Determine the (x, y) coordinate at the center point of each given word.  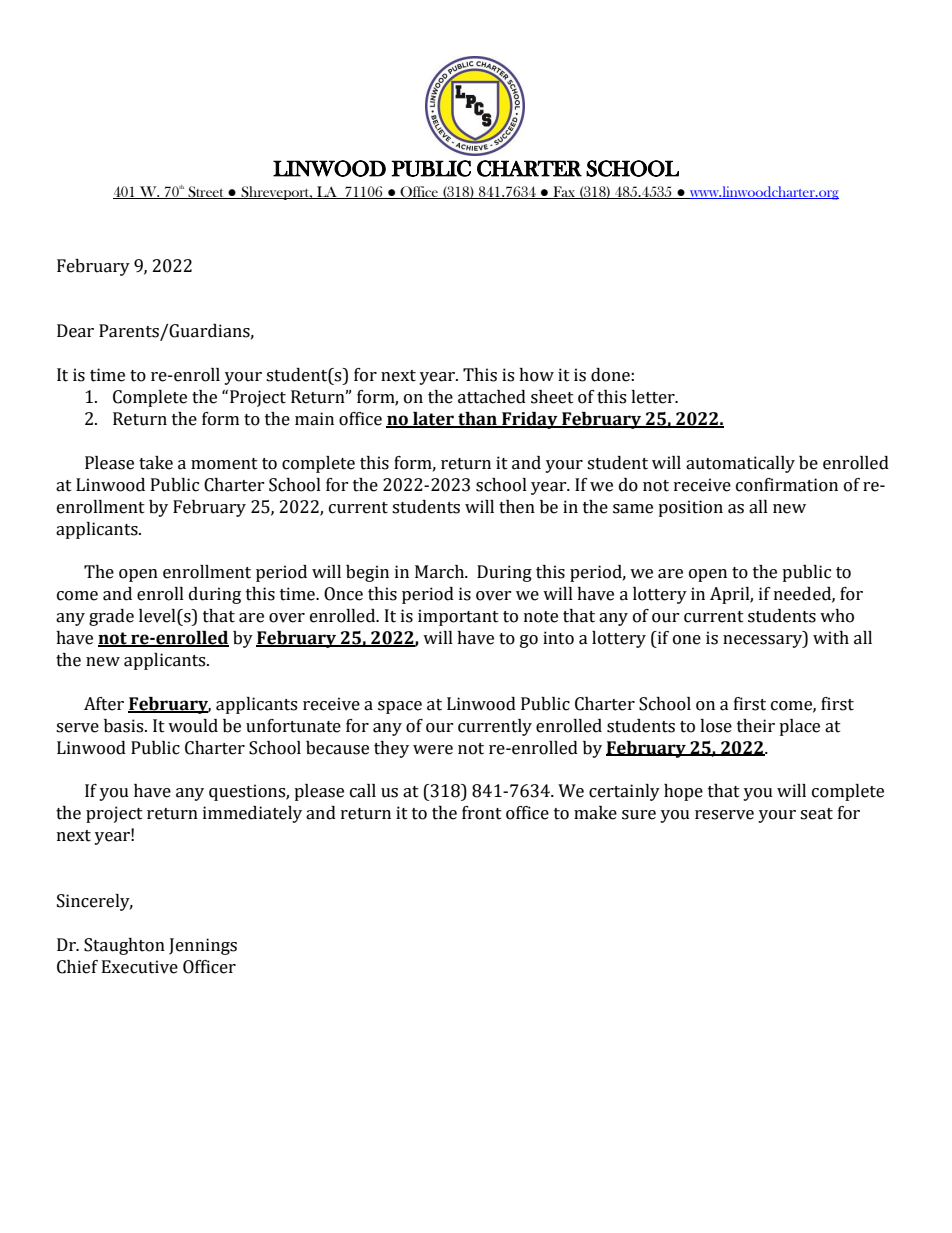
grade (111, 617)
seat (816, 814)
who (837, 616)
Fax (564, 192)
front (482, 813)
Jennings (203, 946)
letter (654, 397)
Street (206, 192)
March (441, 572)
